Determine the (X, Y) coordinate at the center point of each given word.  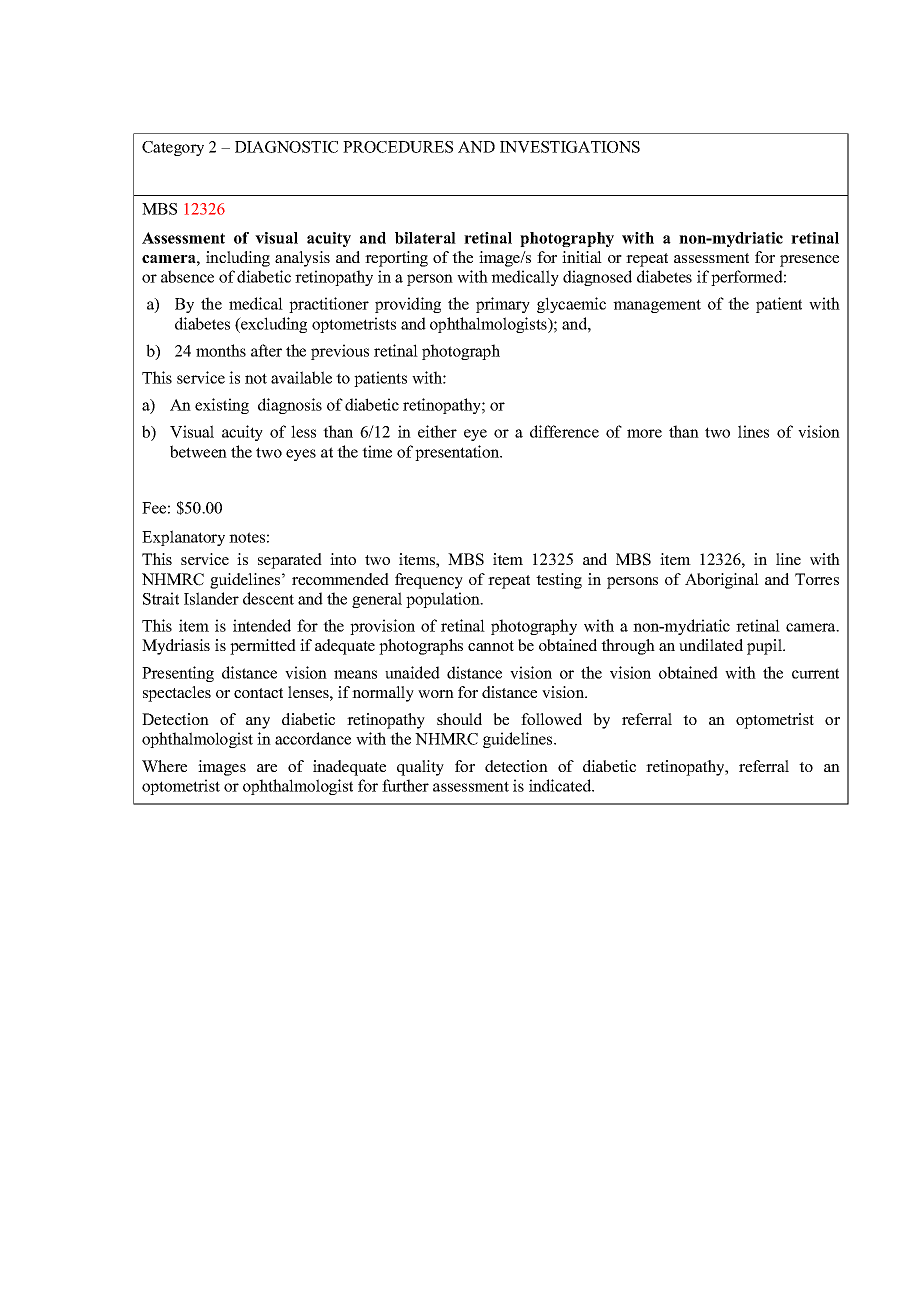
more (644, 433)
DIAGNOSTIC (286, 147)
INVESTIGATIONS (570, 147)
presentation (458, 453)
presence (809, 261)
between (198, 451)
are (267, 768)
